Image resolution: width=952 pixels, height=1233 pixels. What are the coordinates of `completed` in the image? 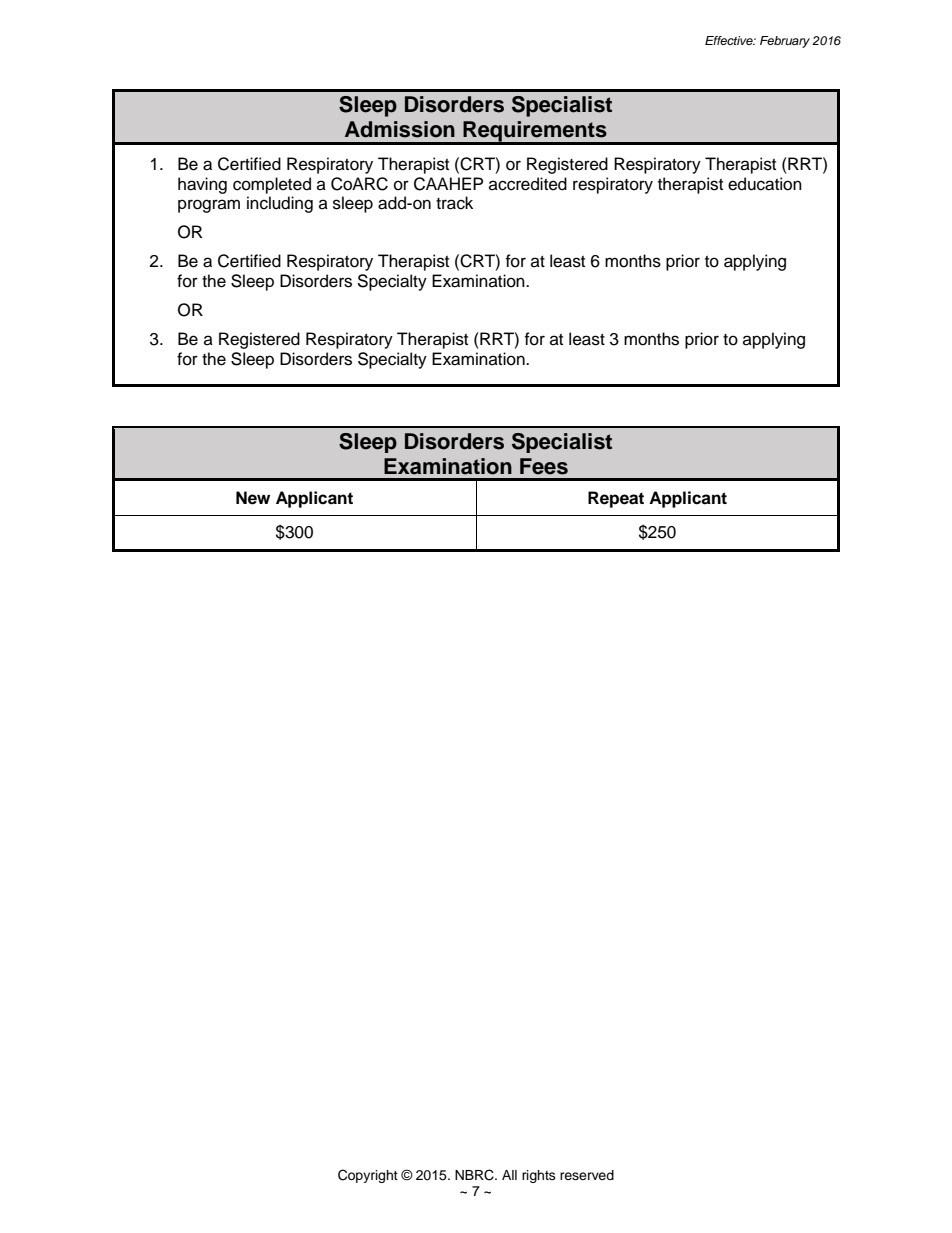 It's located at (272, 185).
